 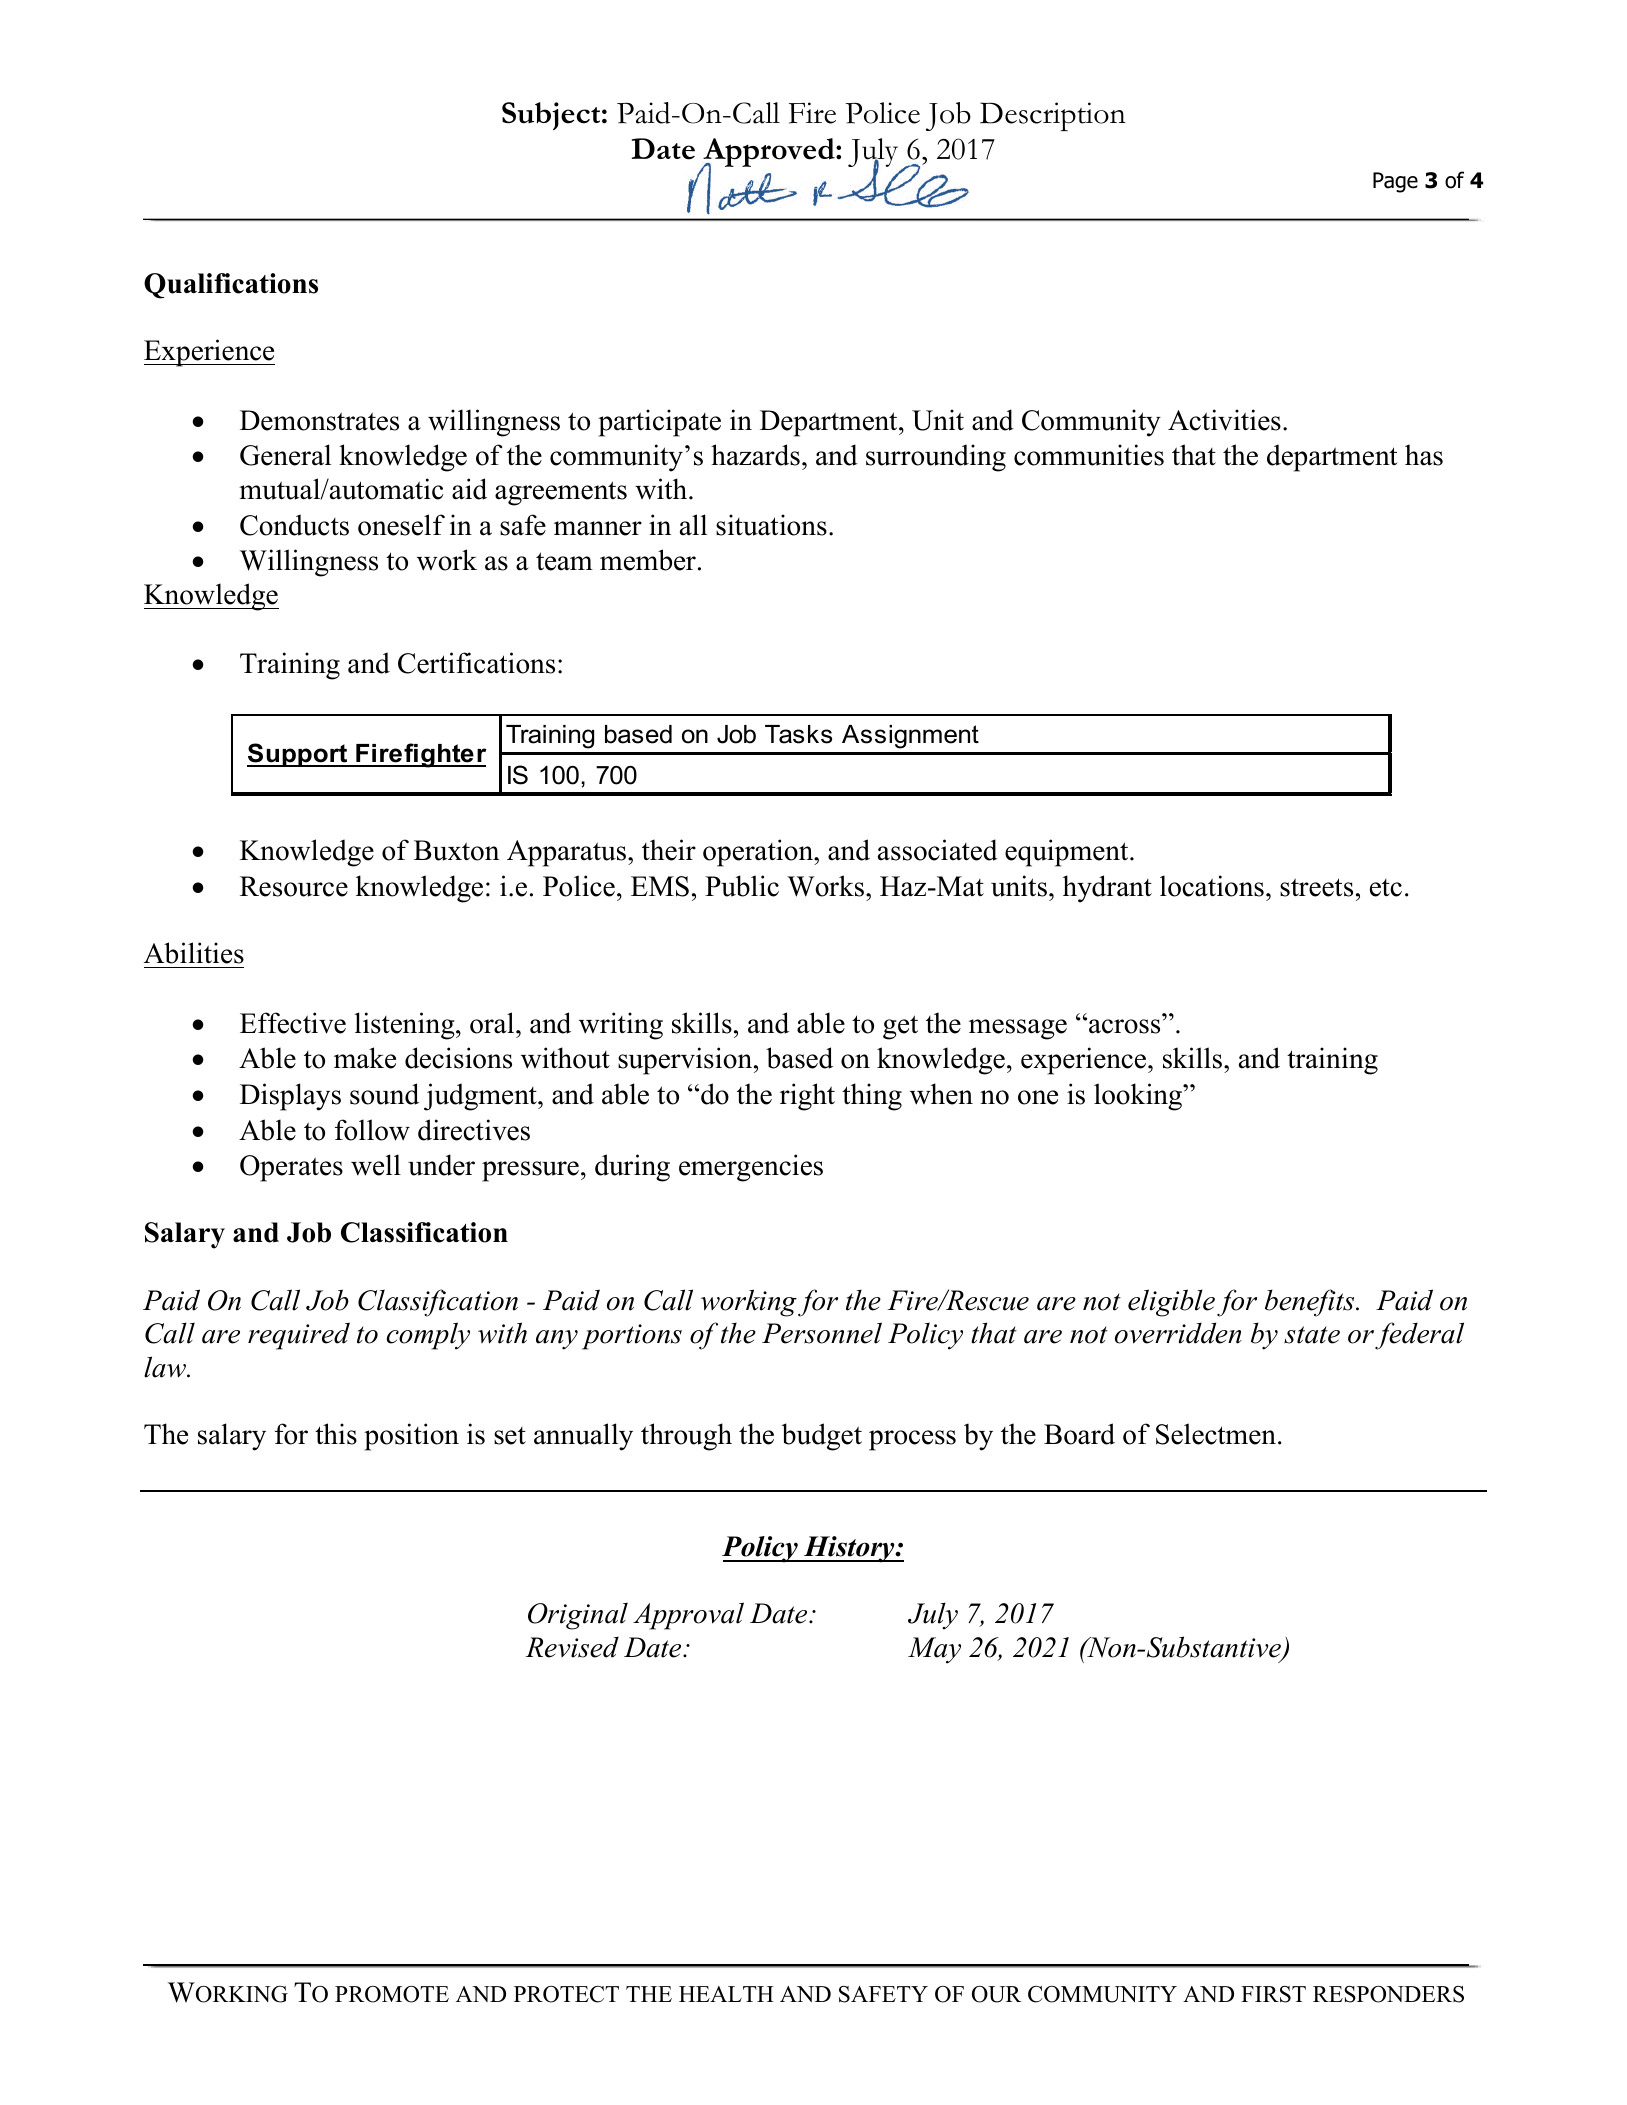 I want to click on right, so click(x=807, y=1097).
